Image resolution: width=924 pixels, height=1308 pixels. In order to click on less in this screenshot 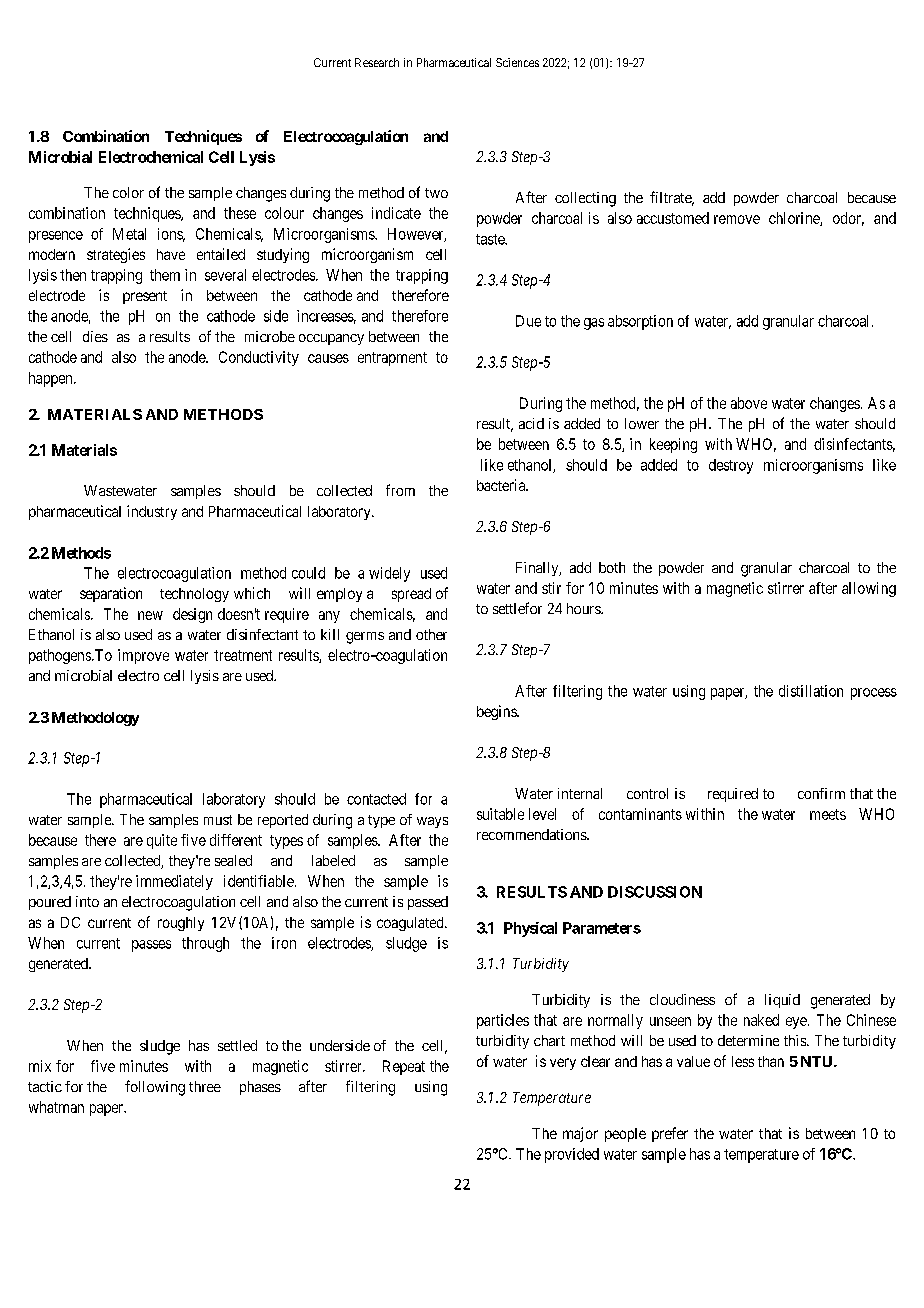, I will do `click(743, 1061)`.
